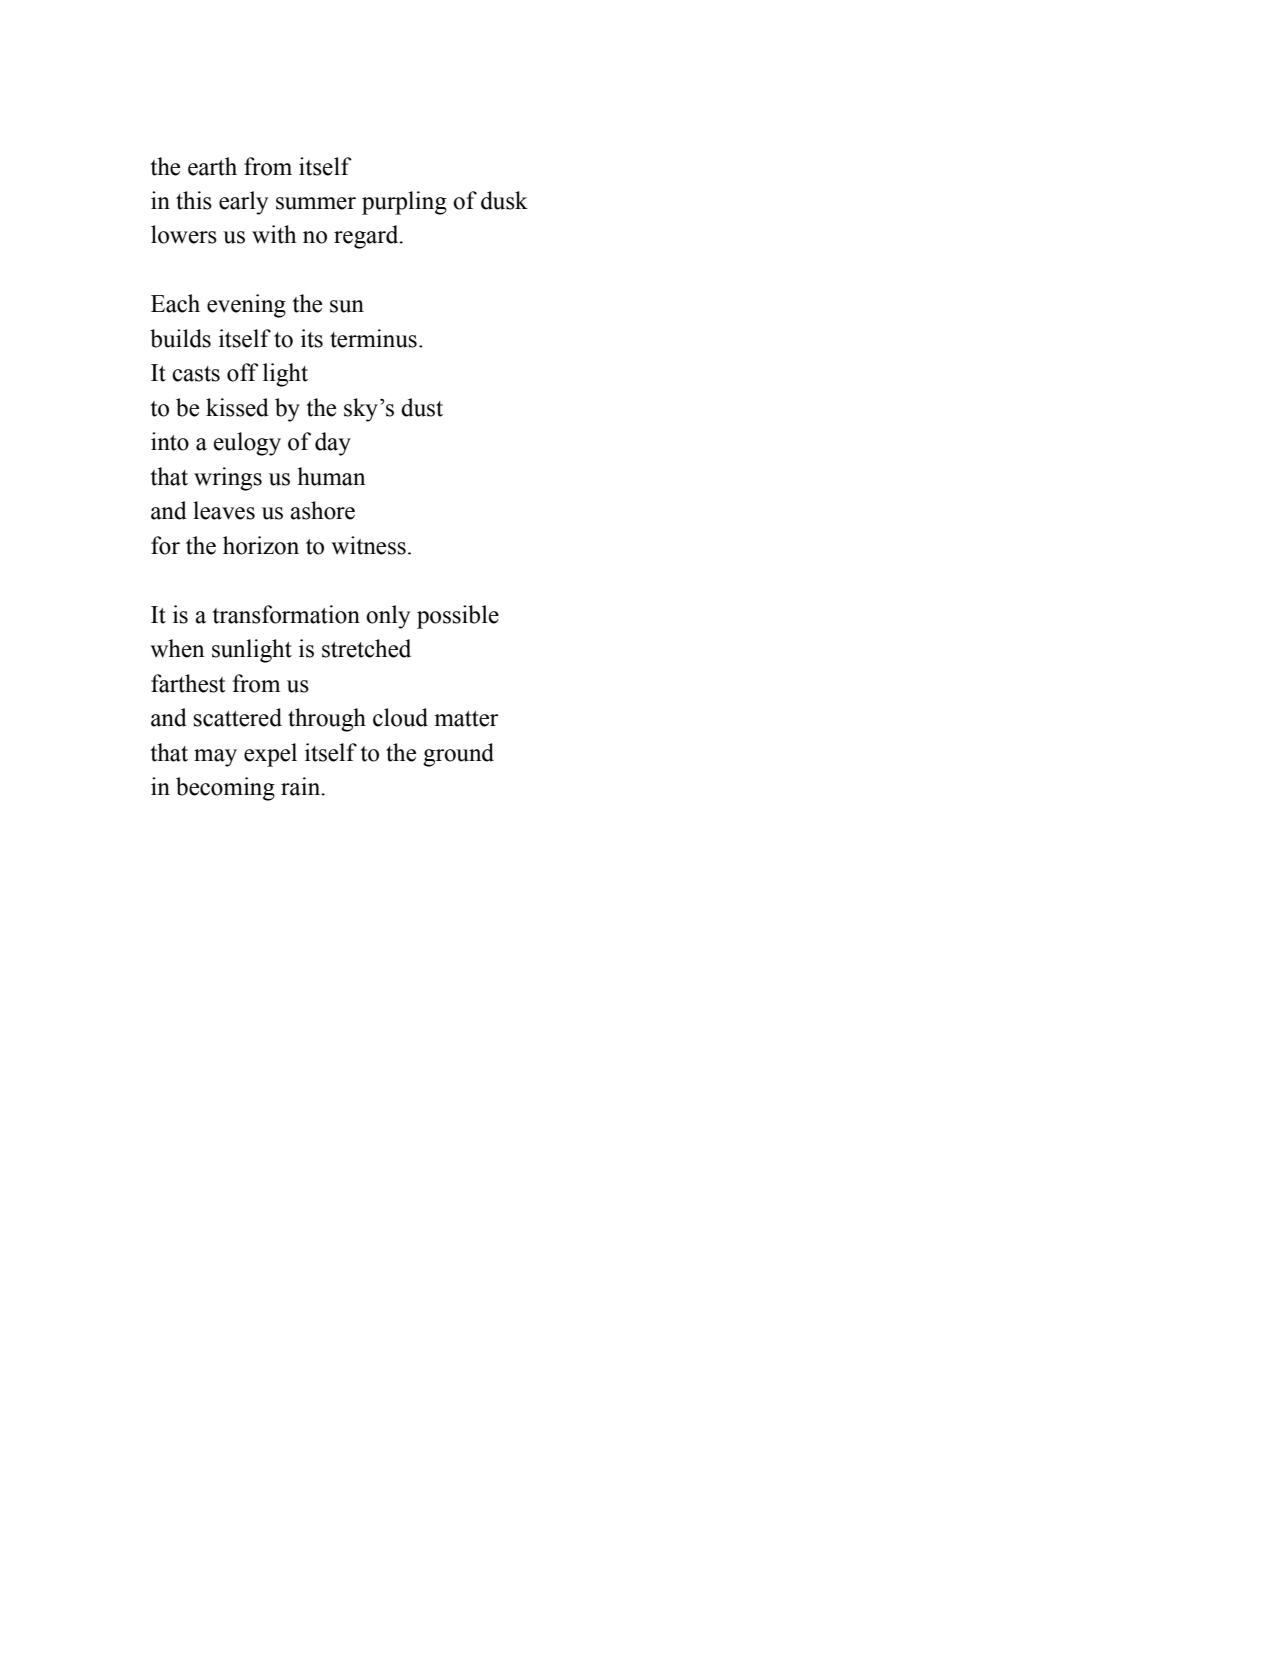 The width and height of the screenshot is (1279, 1655). What do you see at coordinates (422, 407) in the screenshot?
I see `dust` at bounding box center [422, 407].
